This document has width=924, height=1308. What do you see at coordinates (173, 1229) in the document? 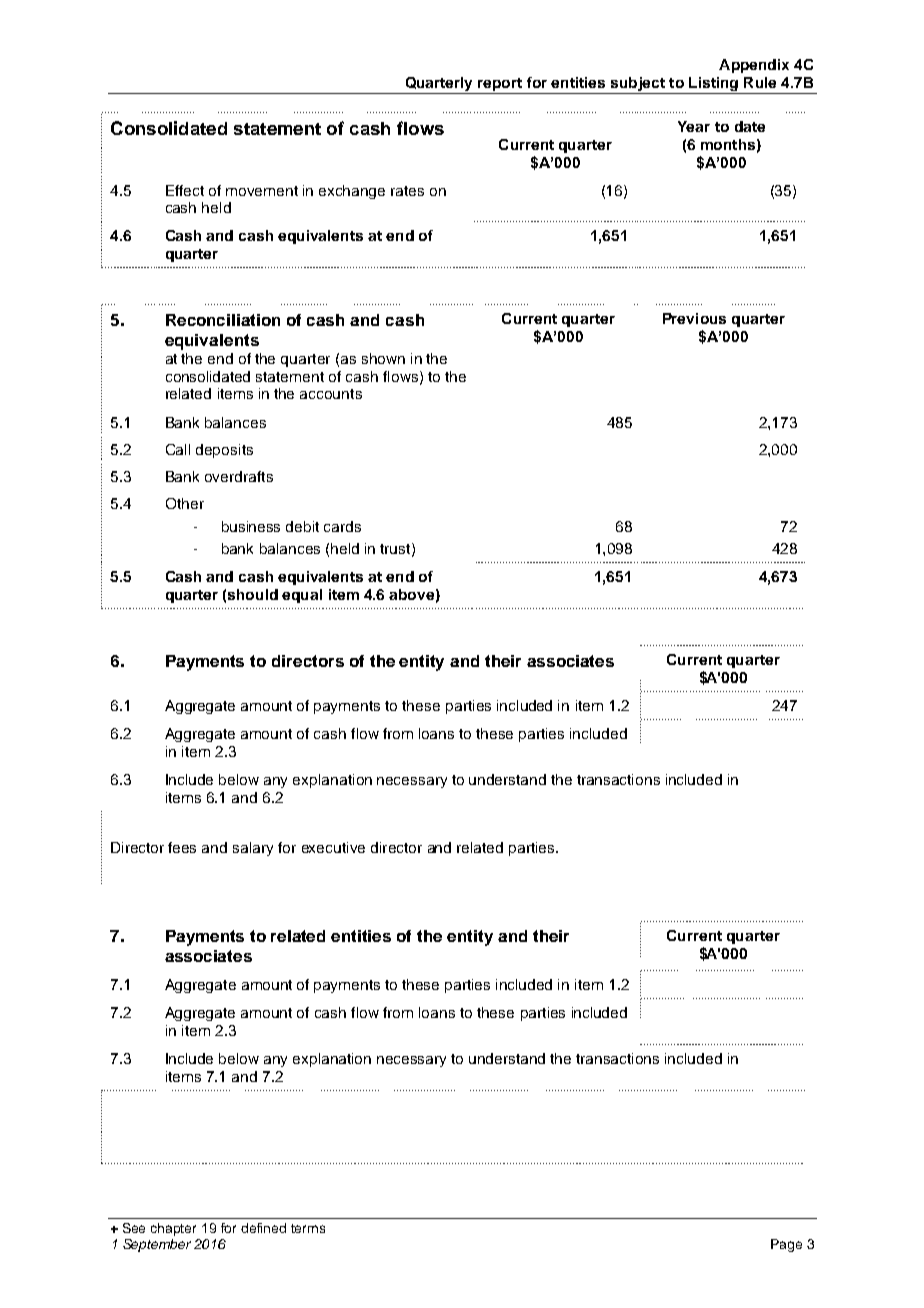
I see `chapter` at bounding box center [173, 1229].
